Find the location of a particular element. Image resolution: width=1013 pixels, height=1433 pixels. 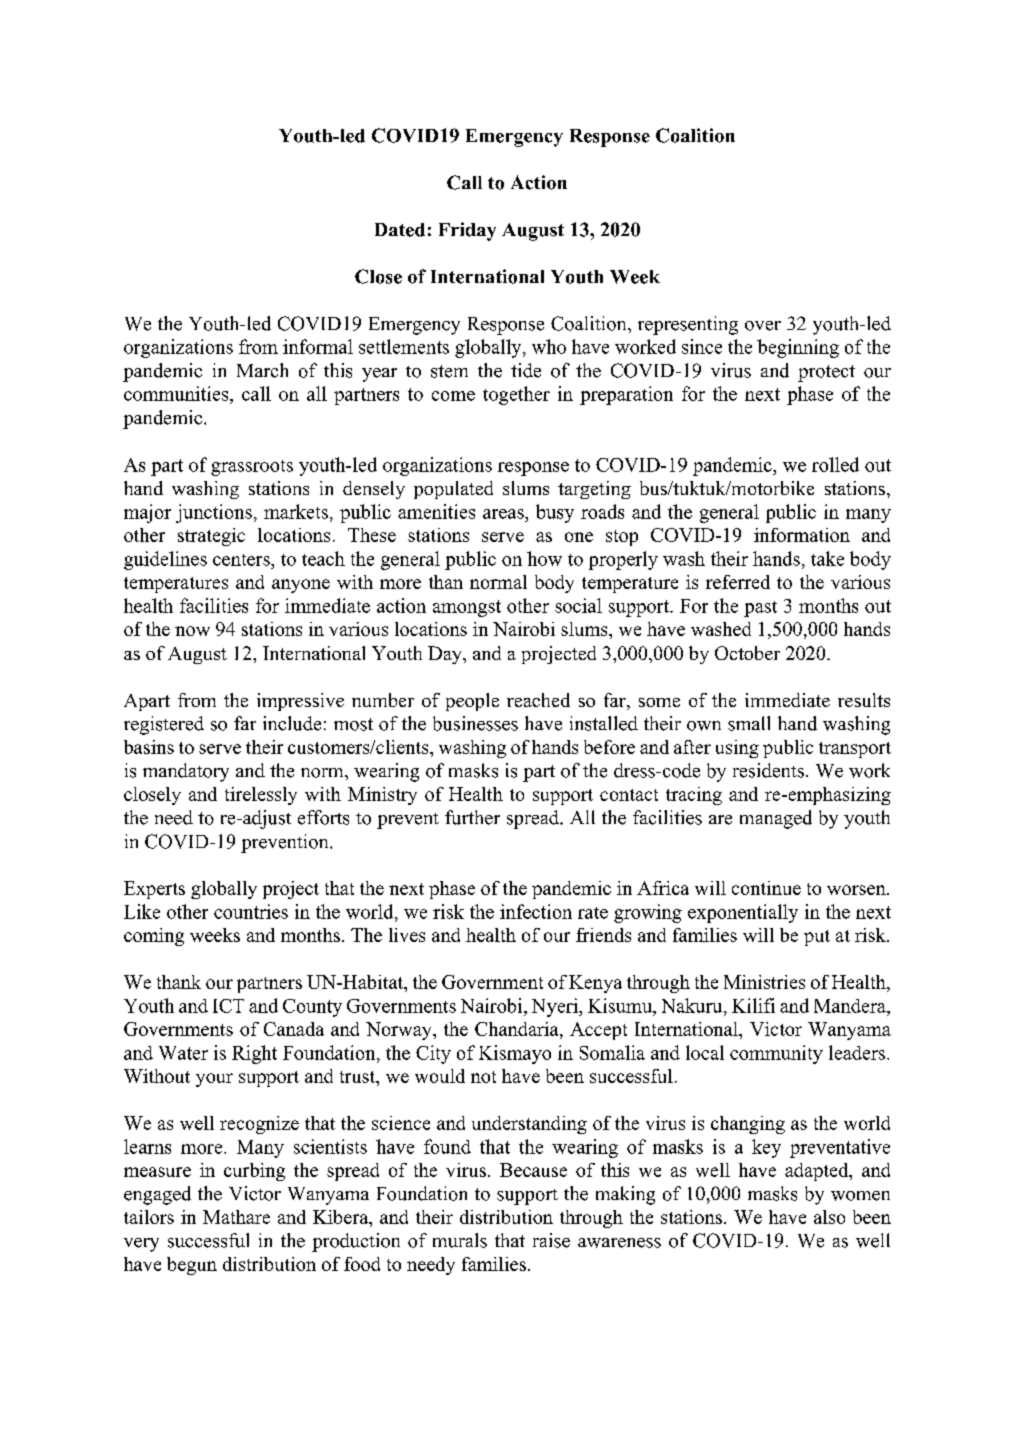

Canada is located at coordinates (294, 1029).
